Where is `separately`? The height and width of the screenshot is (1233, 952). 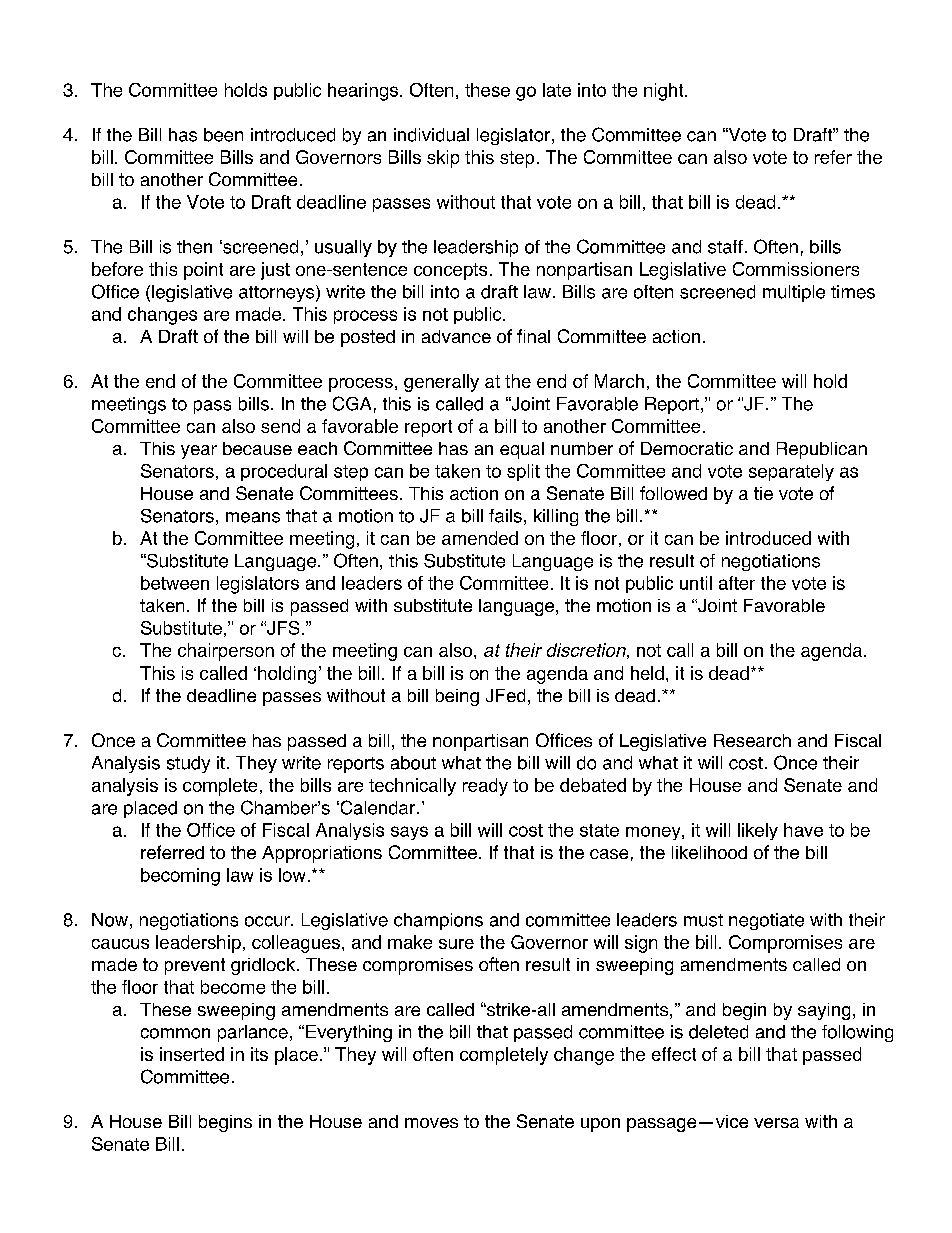 separately is located at coordinates (791, 472).
